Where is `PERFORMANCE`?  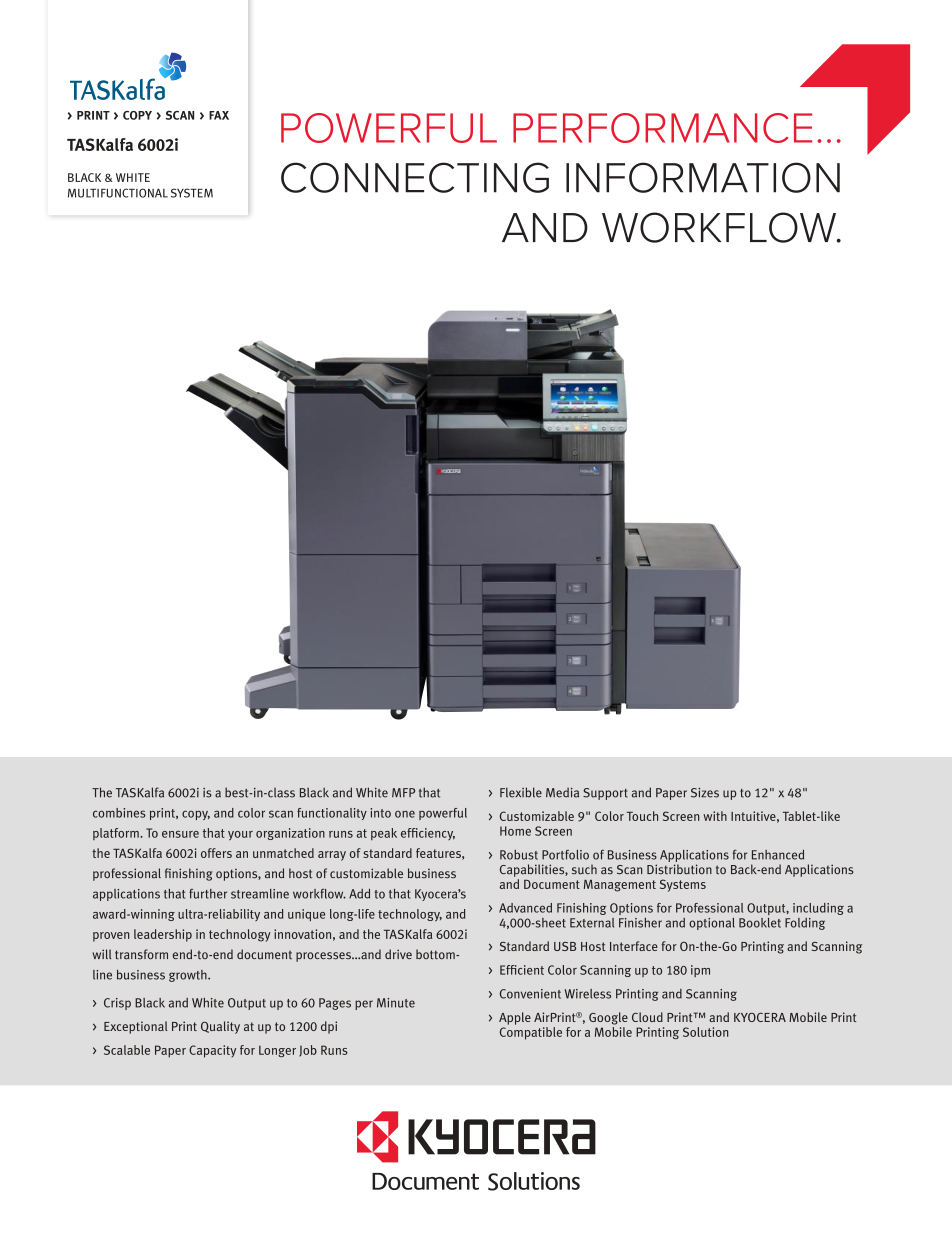
PERFORMANCE is located at coordinates (662, 128).
